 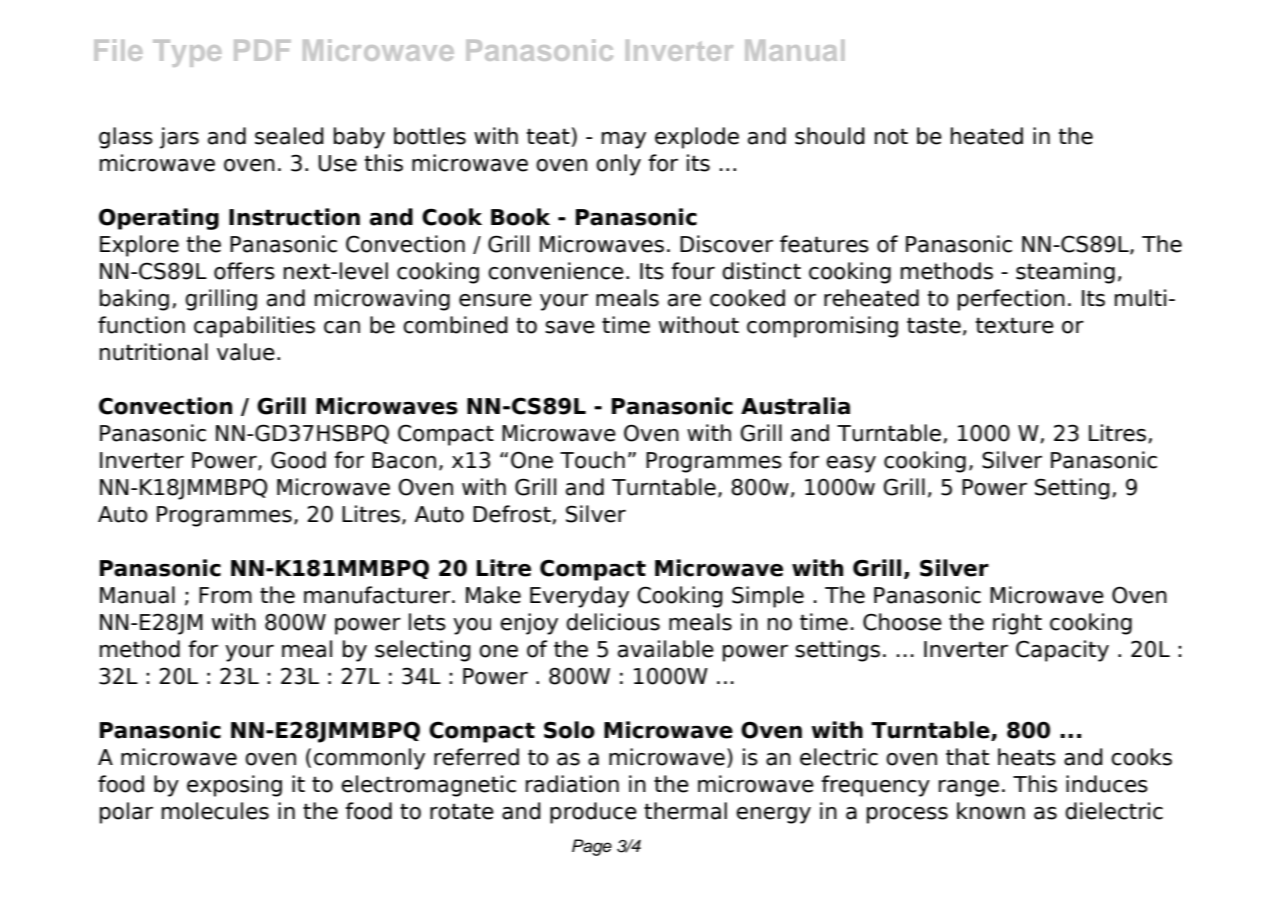 I want to click on may, so click(x=624, y=140).
